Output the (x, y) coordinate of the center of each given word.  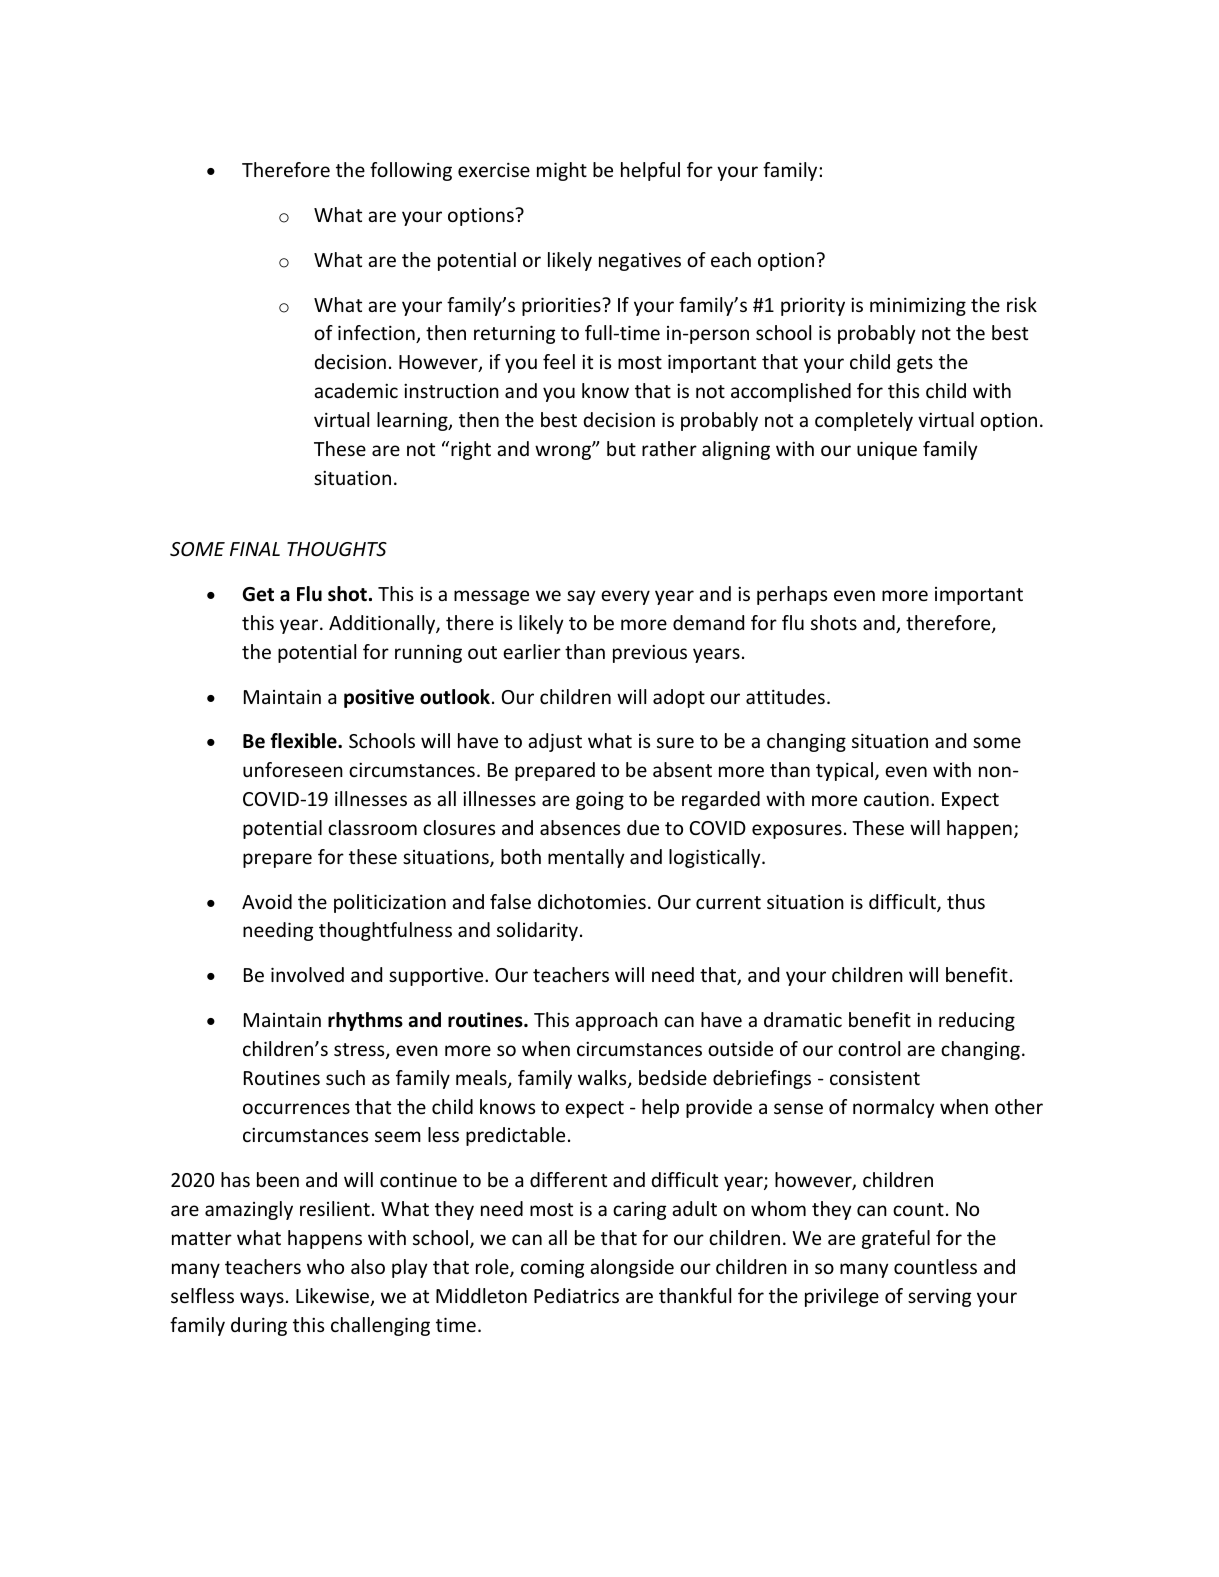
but (621, 448)
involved (307, 974)
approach (616, 1021)
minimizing (918, 306)
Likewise (334, 1297)
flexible (304, 741)
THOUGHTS (337, 549)
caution (896, 798)
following (411, 171)
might (562, 171)
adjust (555, 742)
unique (887, 450)
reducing (977, 1021)
